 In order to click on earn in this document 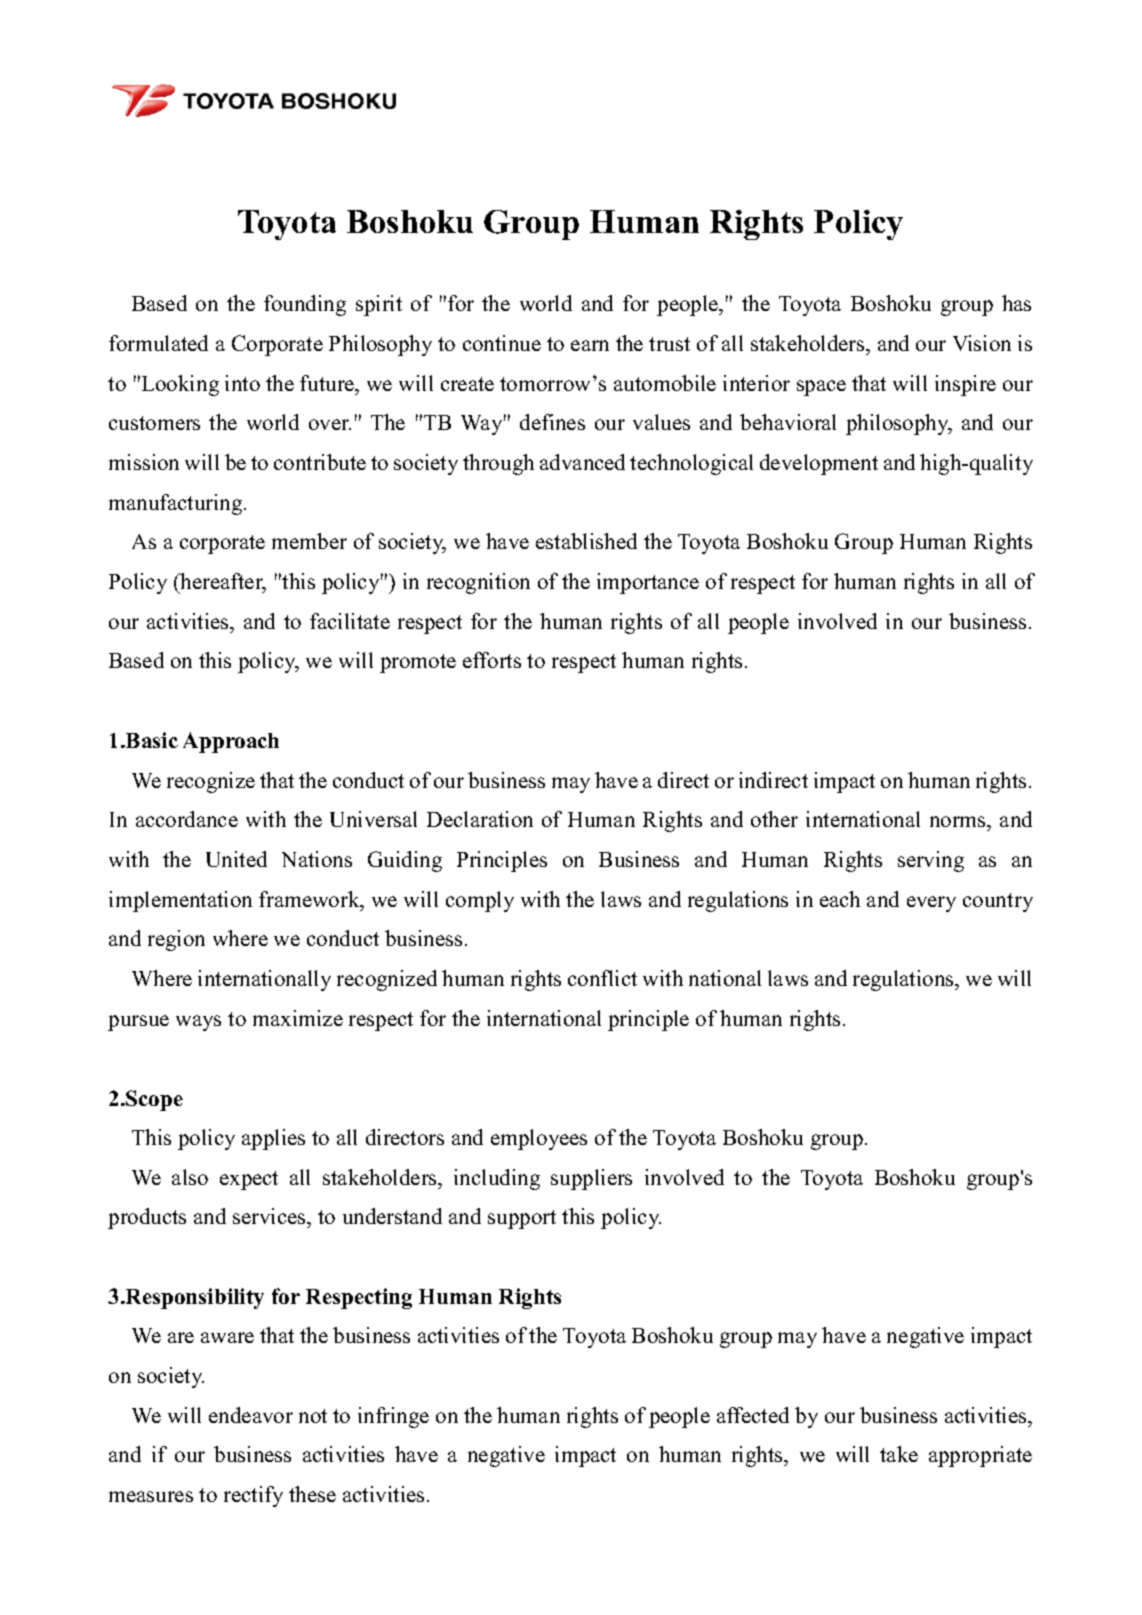, I will do `click(590, 345)`.
